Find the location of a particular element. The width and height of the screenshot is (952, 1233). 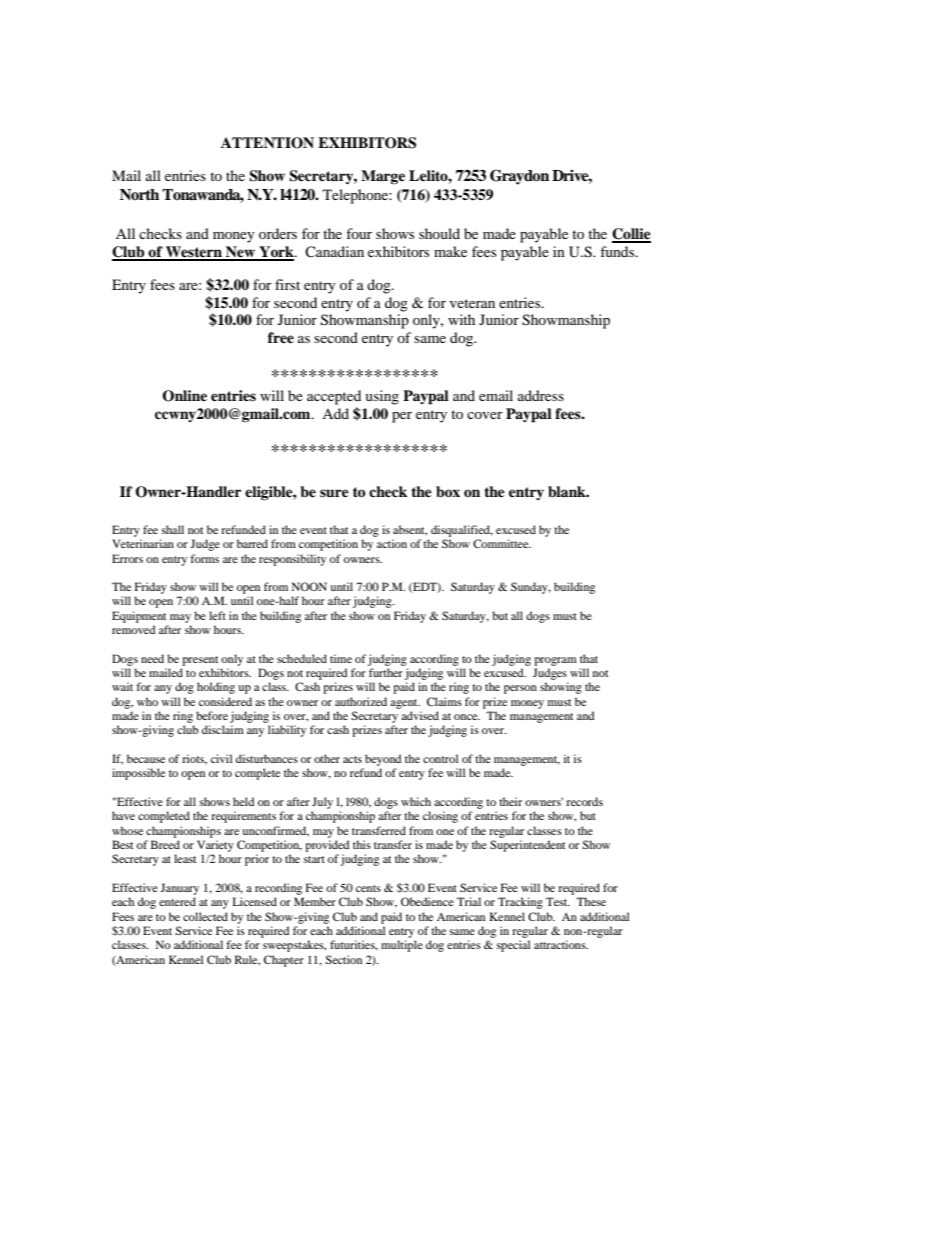

address is located at coordinates (541, 395).
